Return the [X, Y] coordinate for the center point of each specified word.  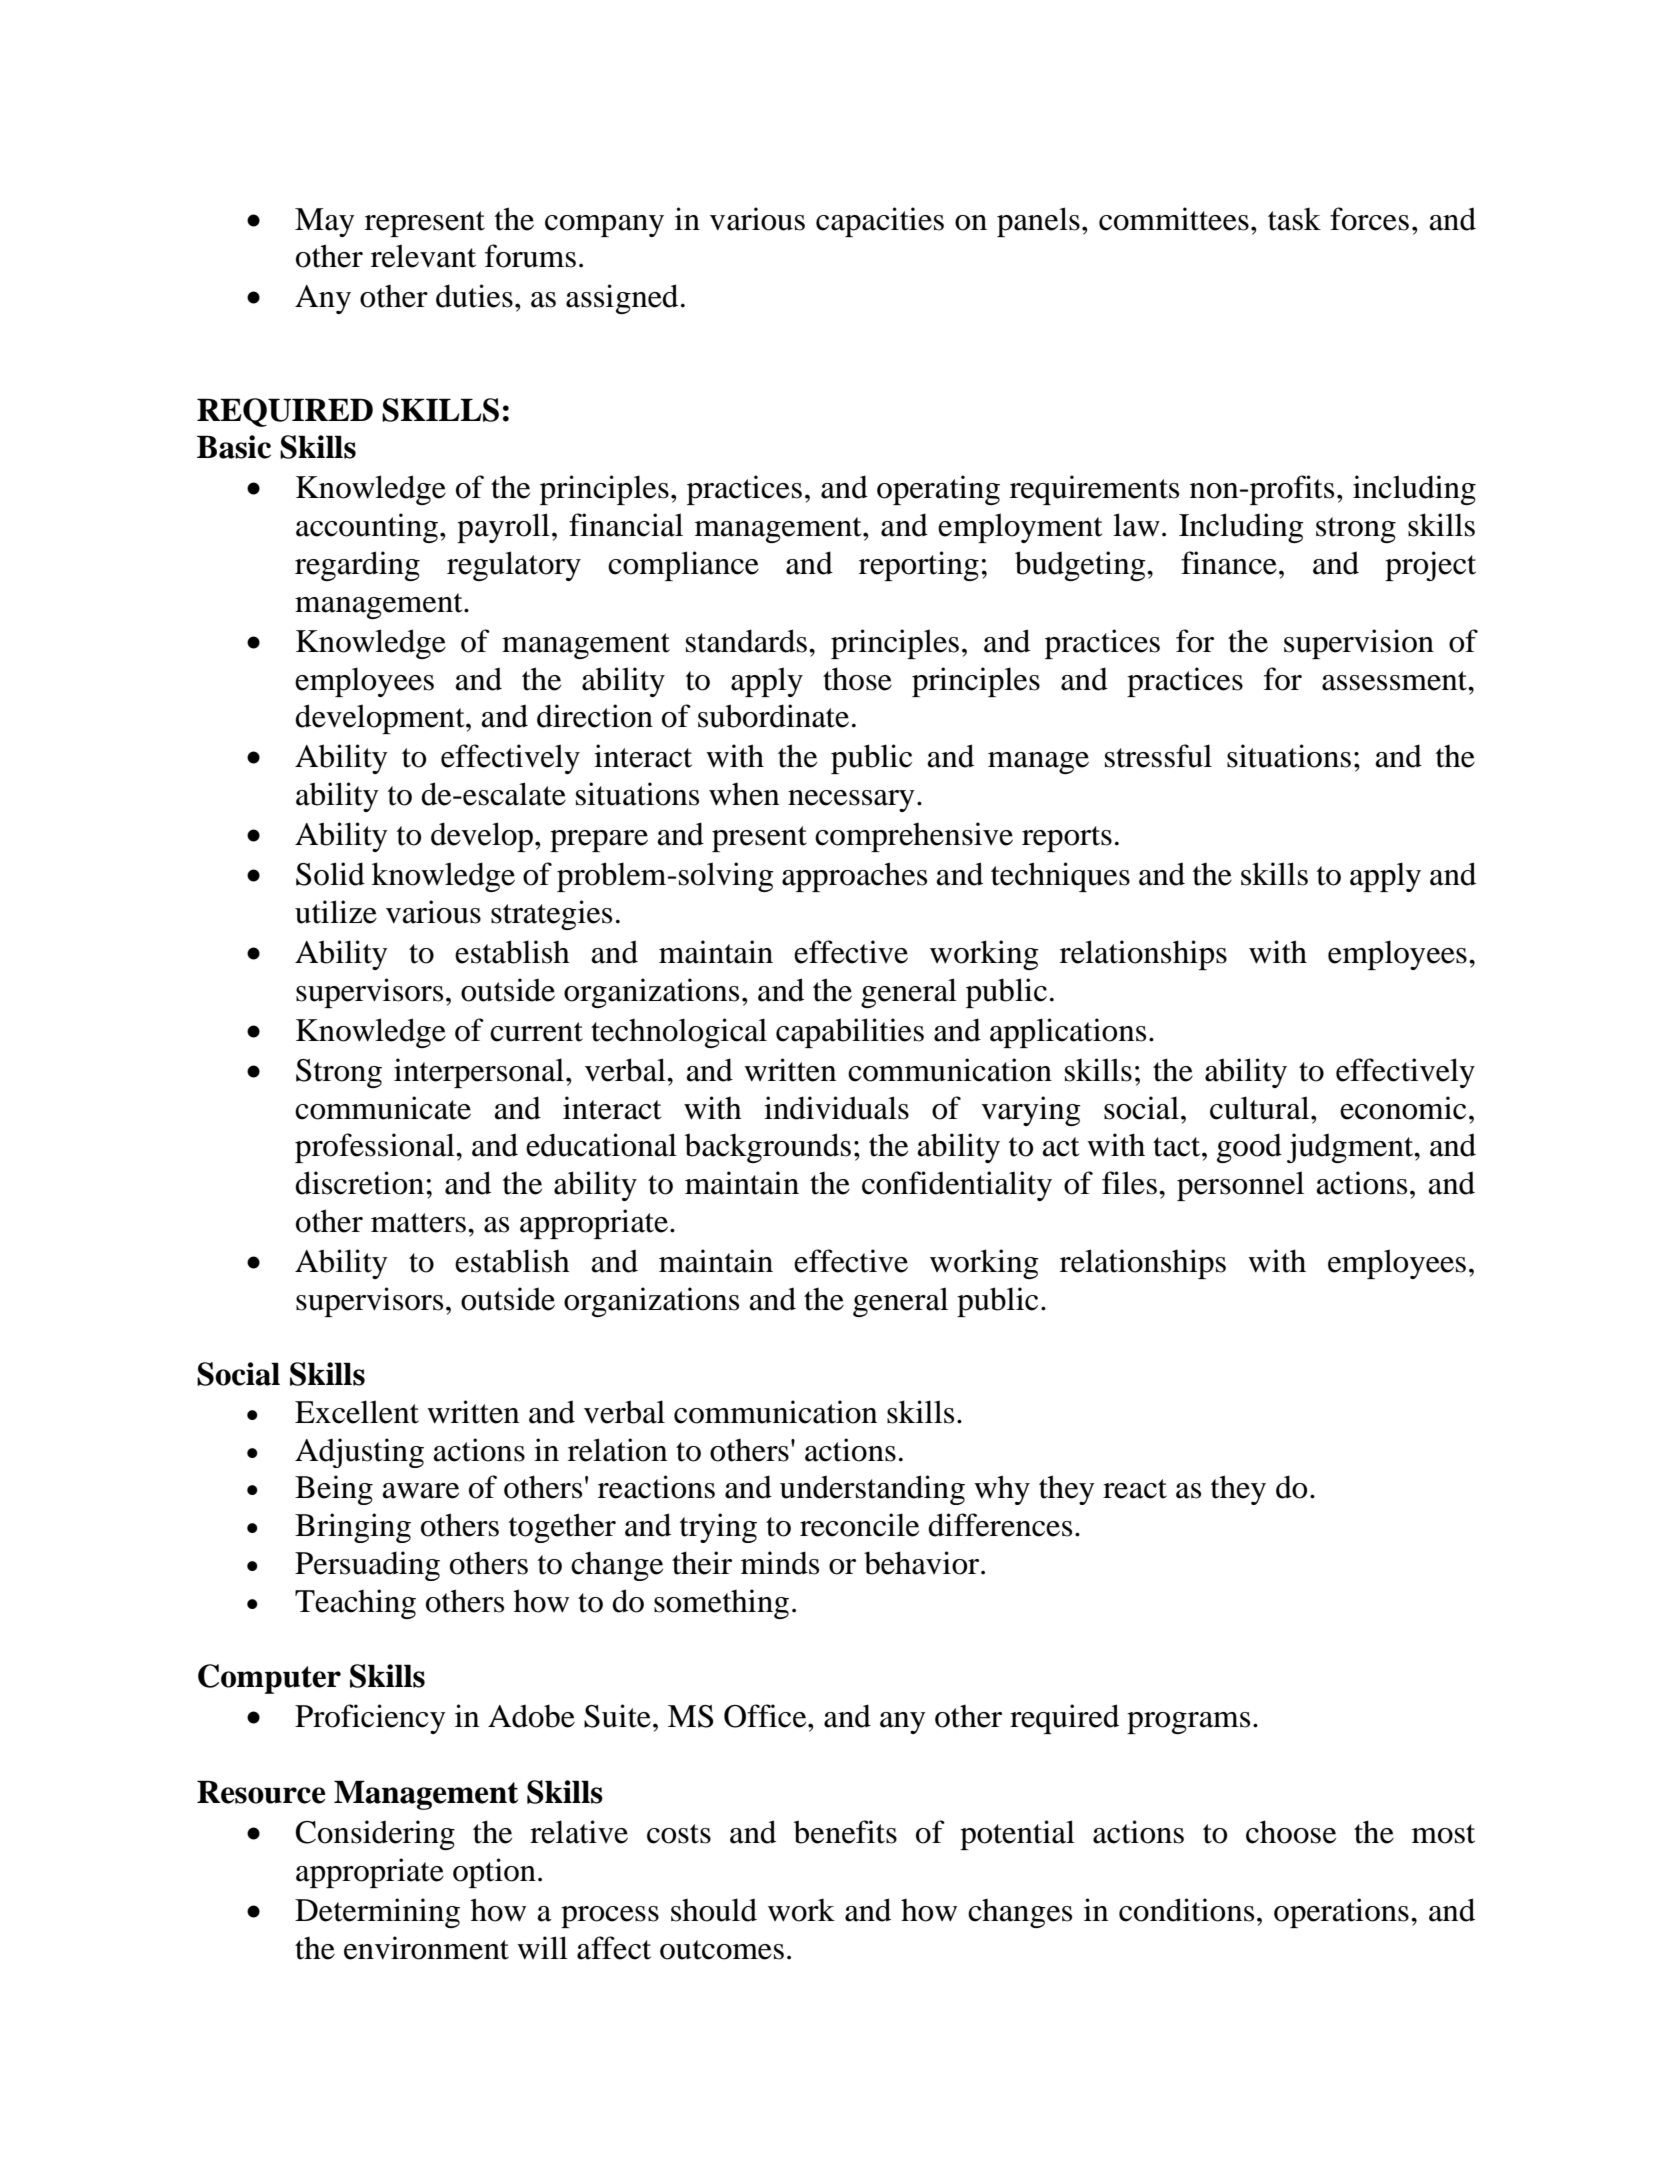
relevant [423, 256]
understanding [872, 1490]
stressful [1158, 756]
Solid [330, 874]
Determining [377, 1913]
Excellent [357, 1412]
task [1294, 219]
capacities [880, 222]
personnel [1240, 1186]
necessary [851, 801]
